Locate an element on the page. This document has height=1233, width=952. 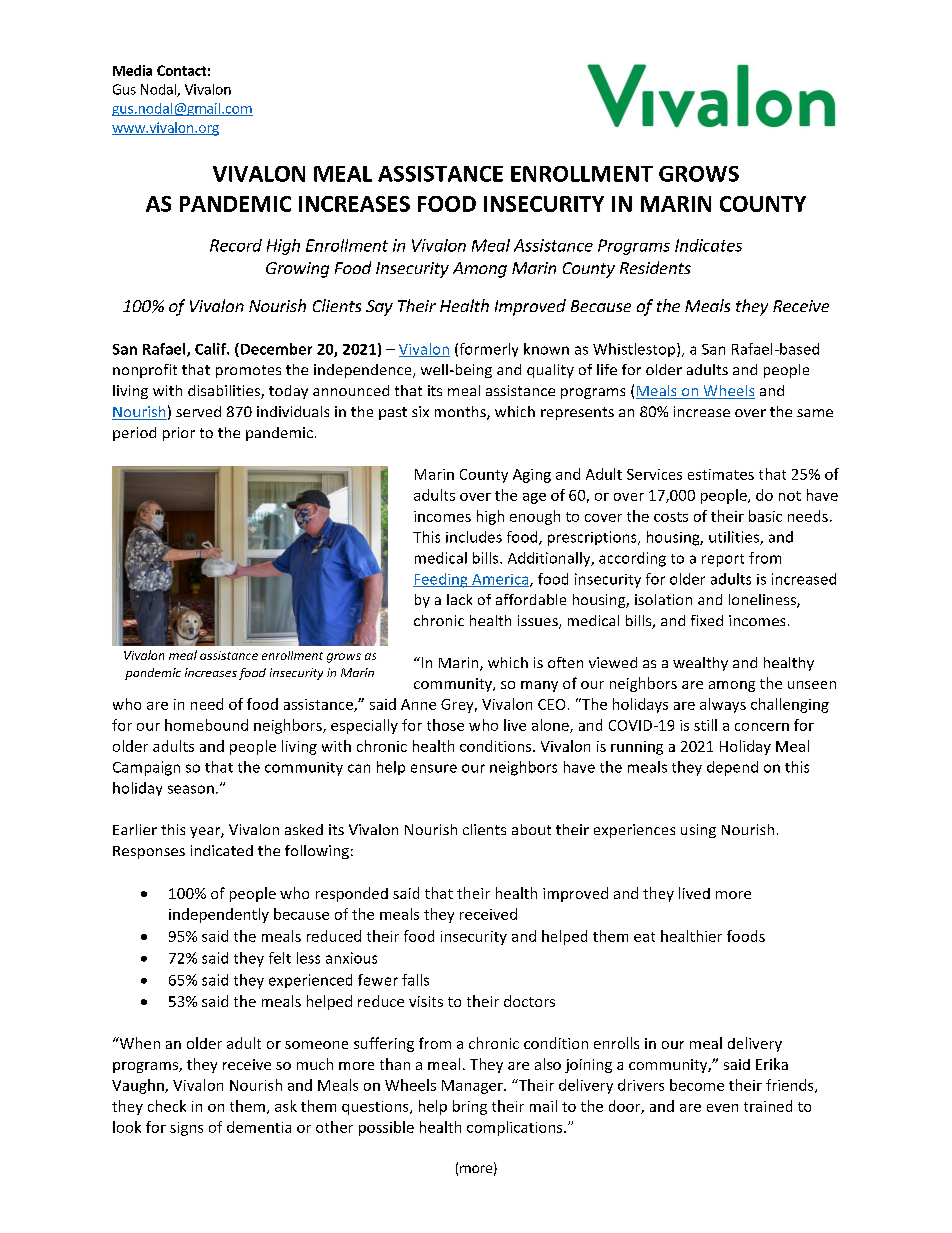
estimates is located at coordinates (721, 474).
